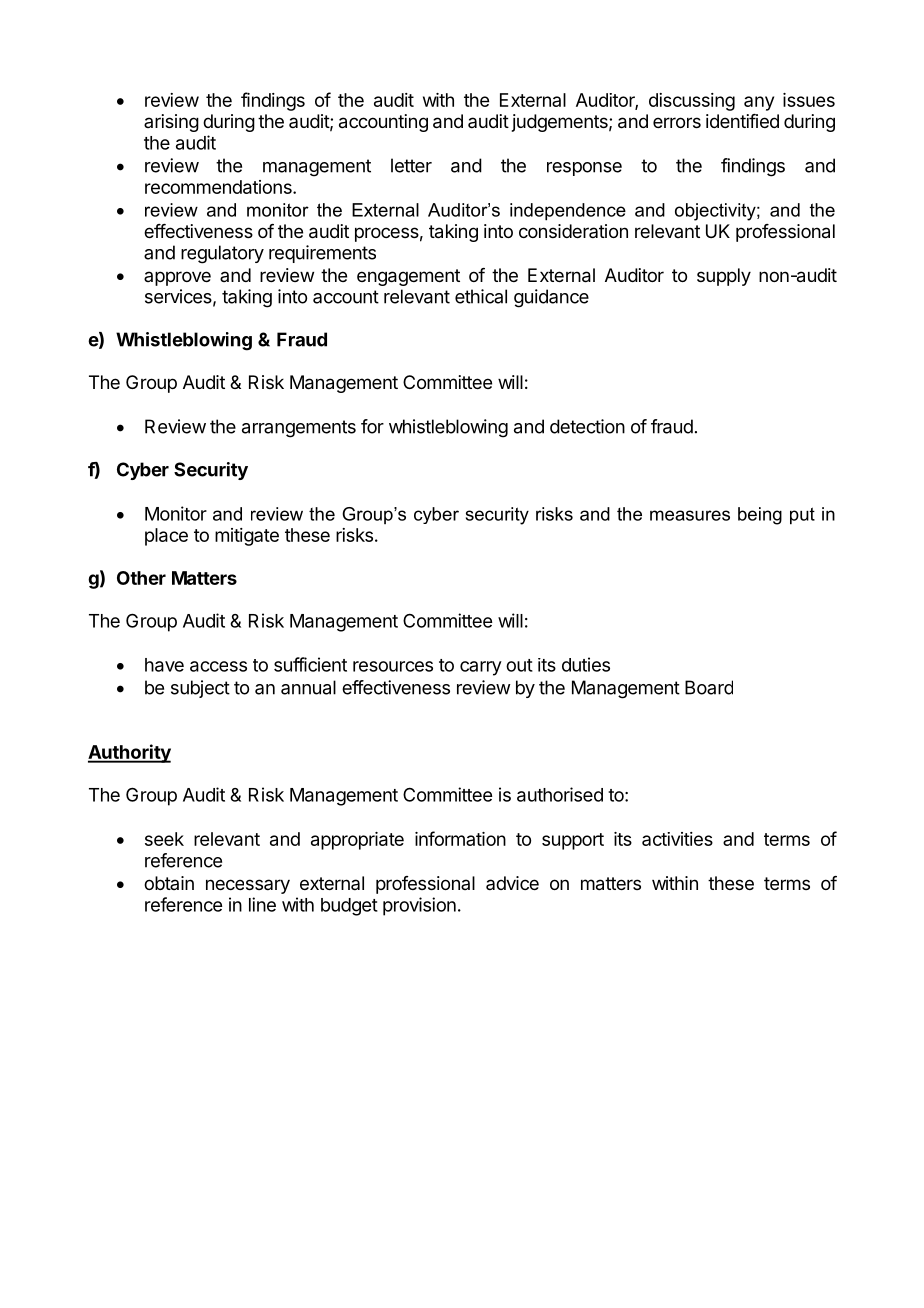  I want to click on mitigate, so click(247, 537).
